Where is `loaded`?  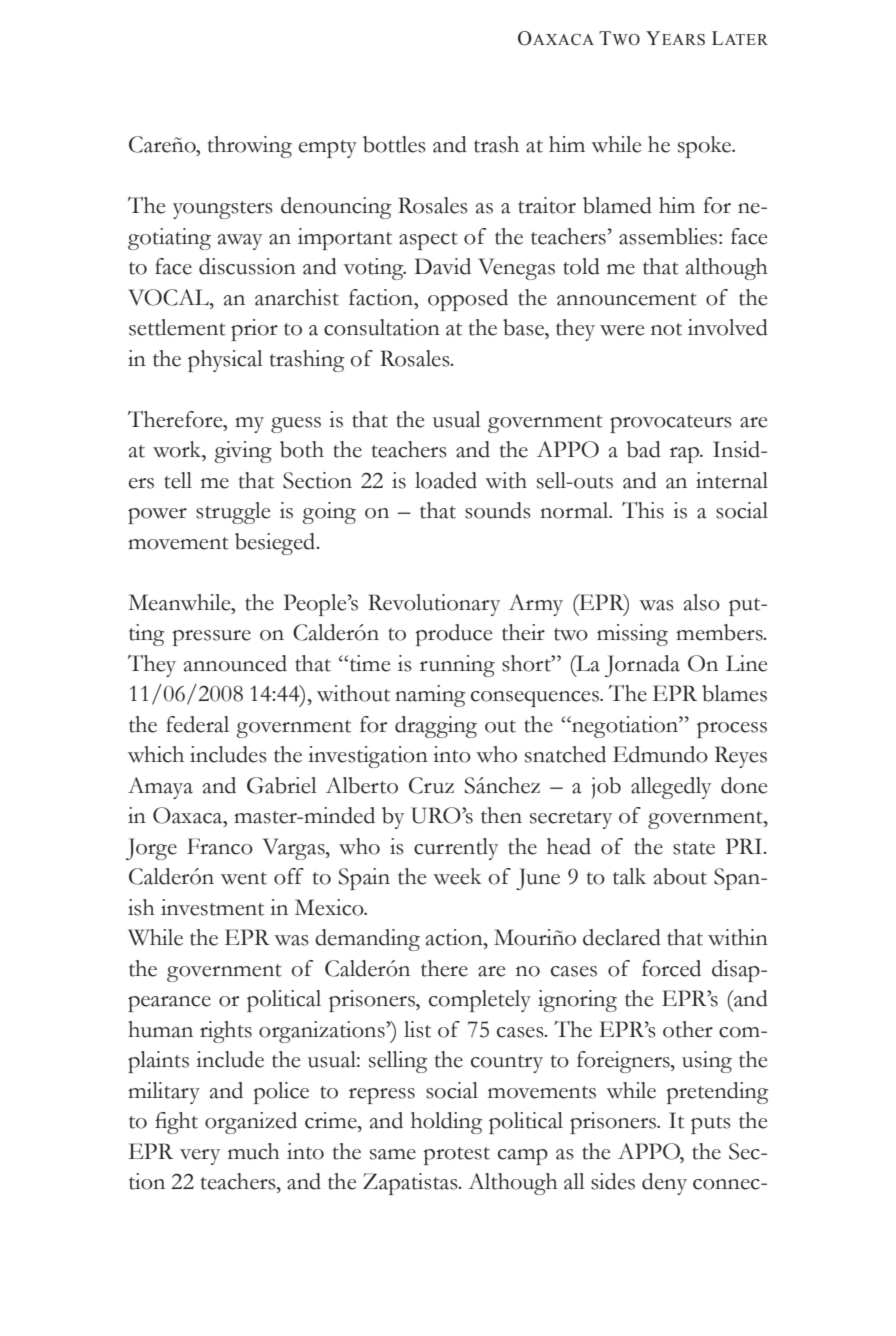
loaded is located at coordinates (446, 480).
